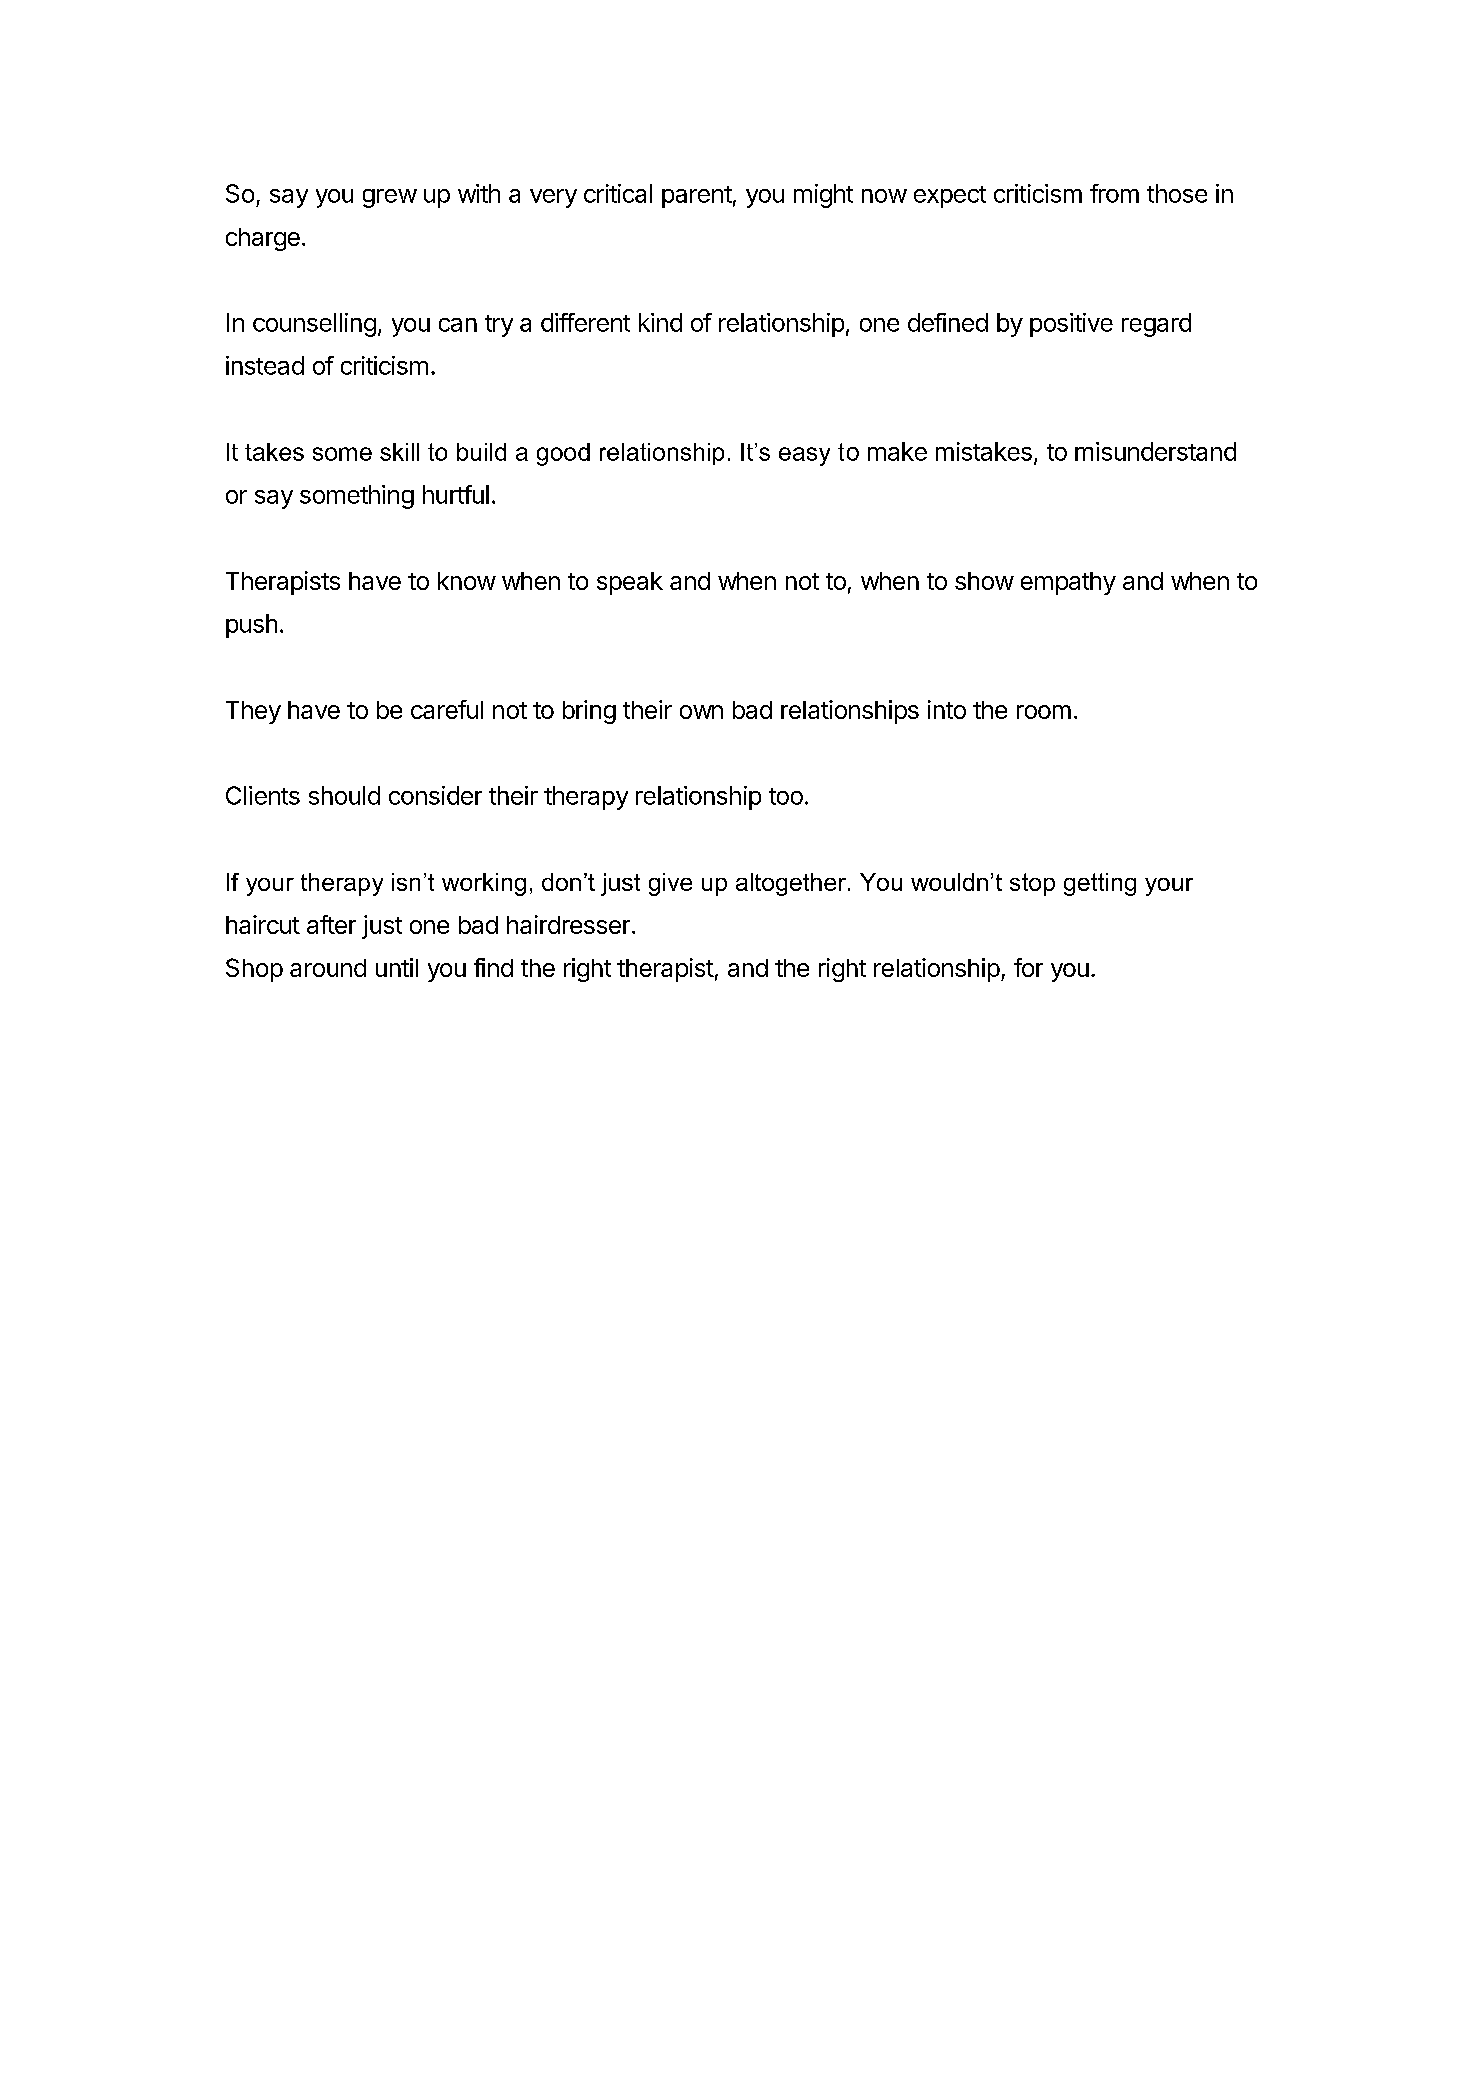  Describe the element at coordinates (697, 197) in the screenshot. I see `parent` at that location.
